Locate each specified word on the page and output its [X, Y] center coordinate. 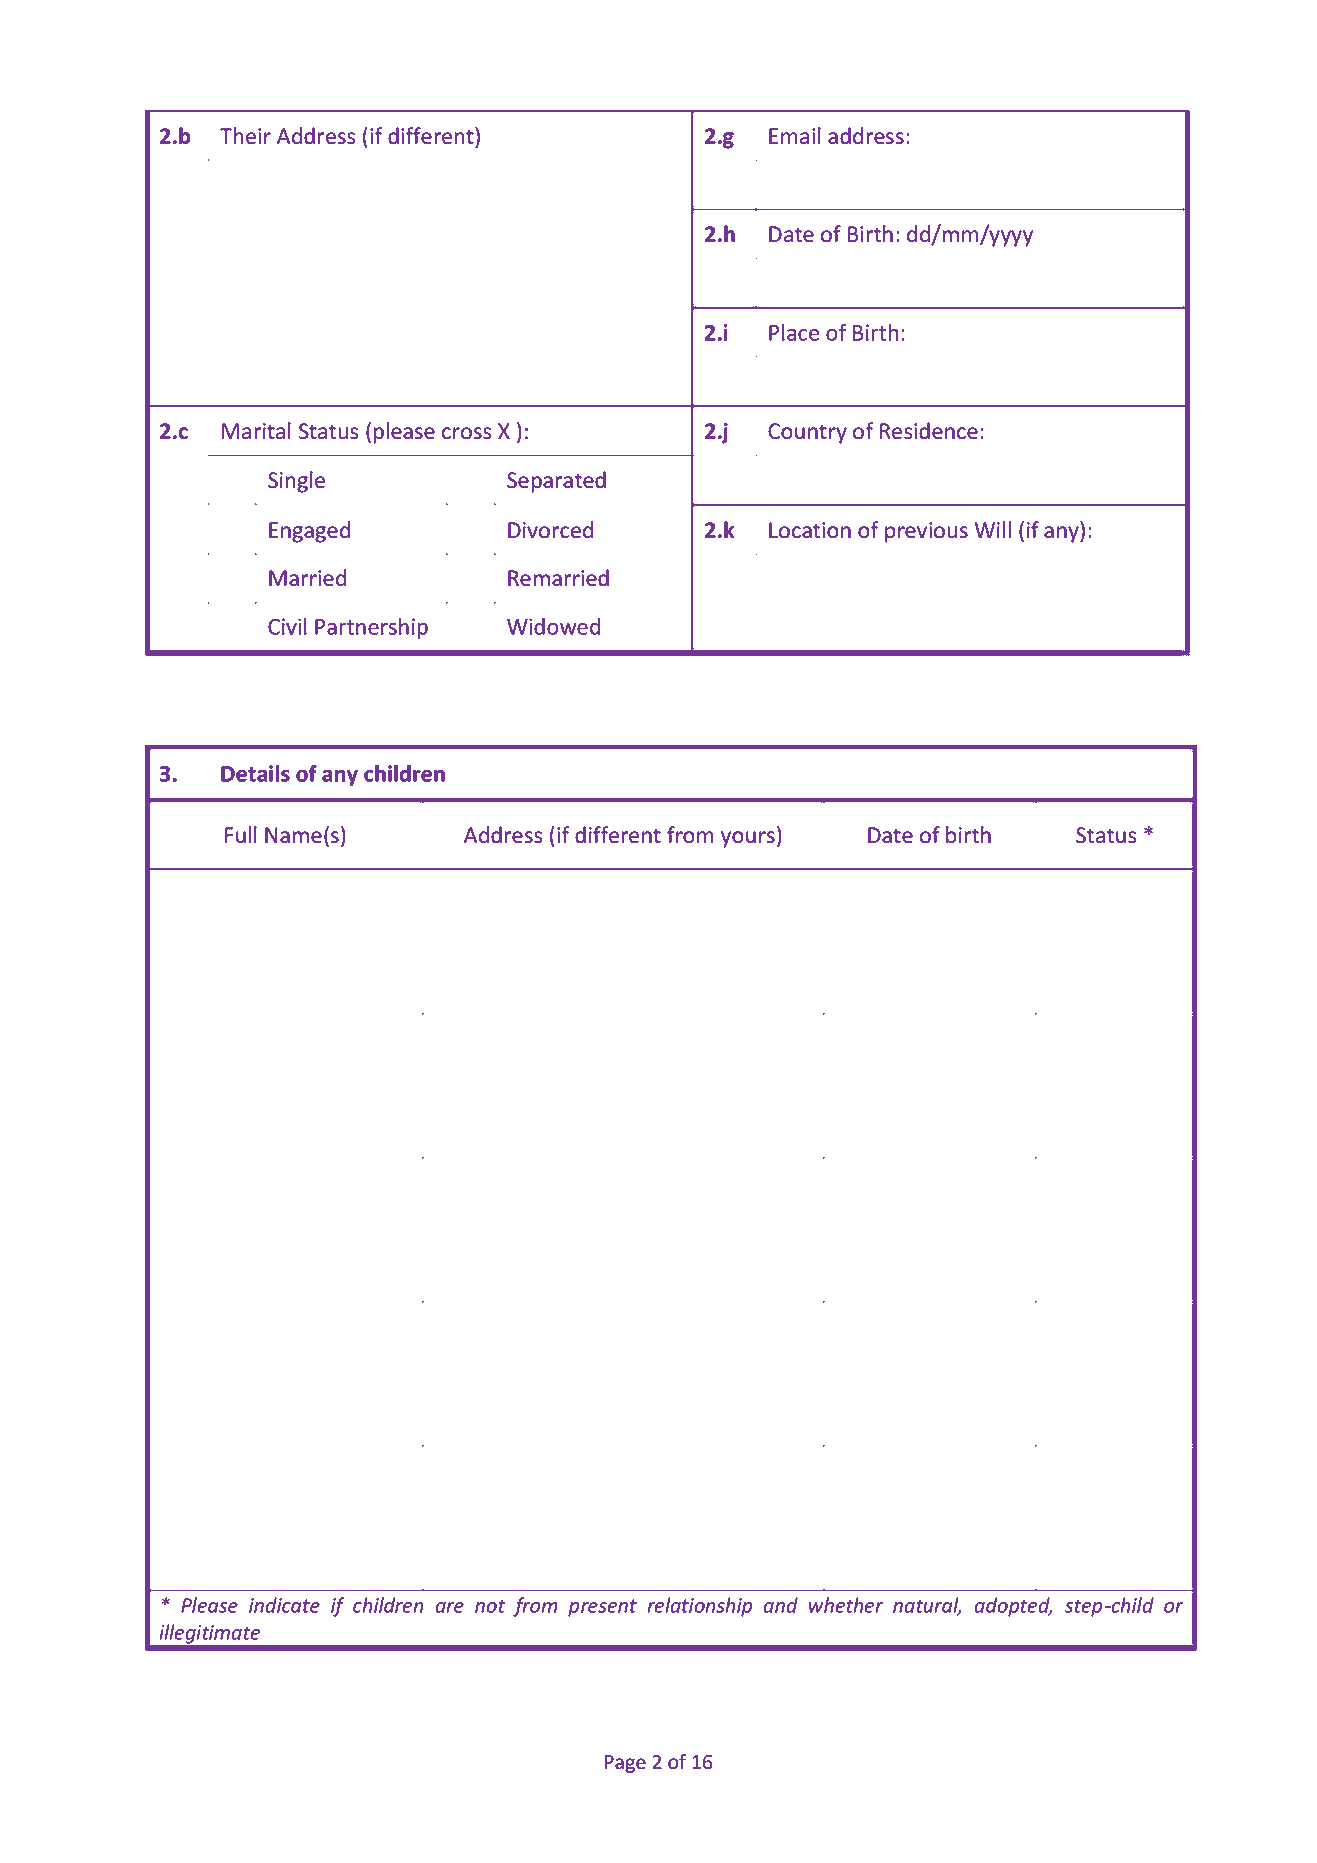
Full [241, 835]
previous [926, 532]
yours [748, 839]
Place [794, 332]
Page [625, 1764]
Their [245, 136]
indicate [284, 1605]
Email [795, 136]
